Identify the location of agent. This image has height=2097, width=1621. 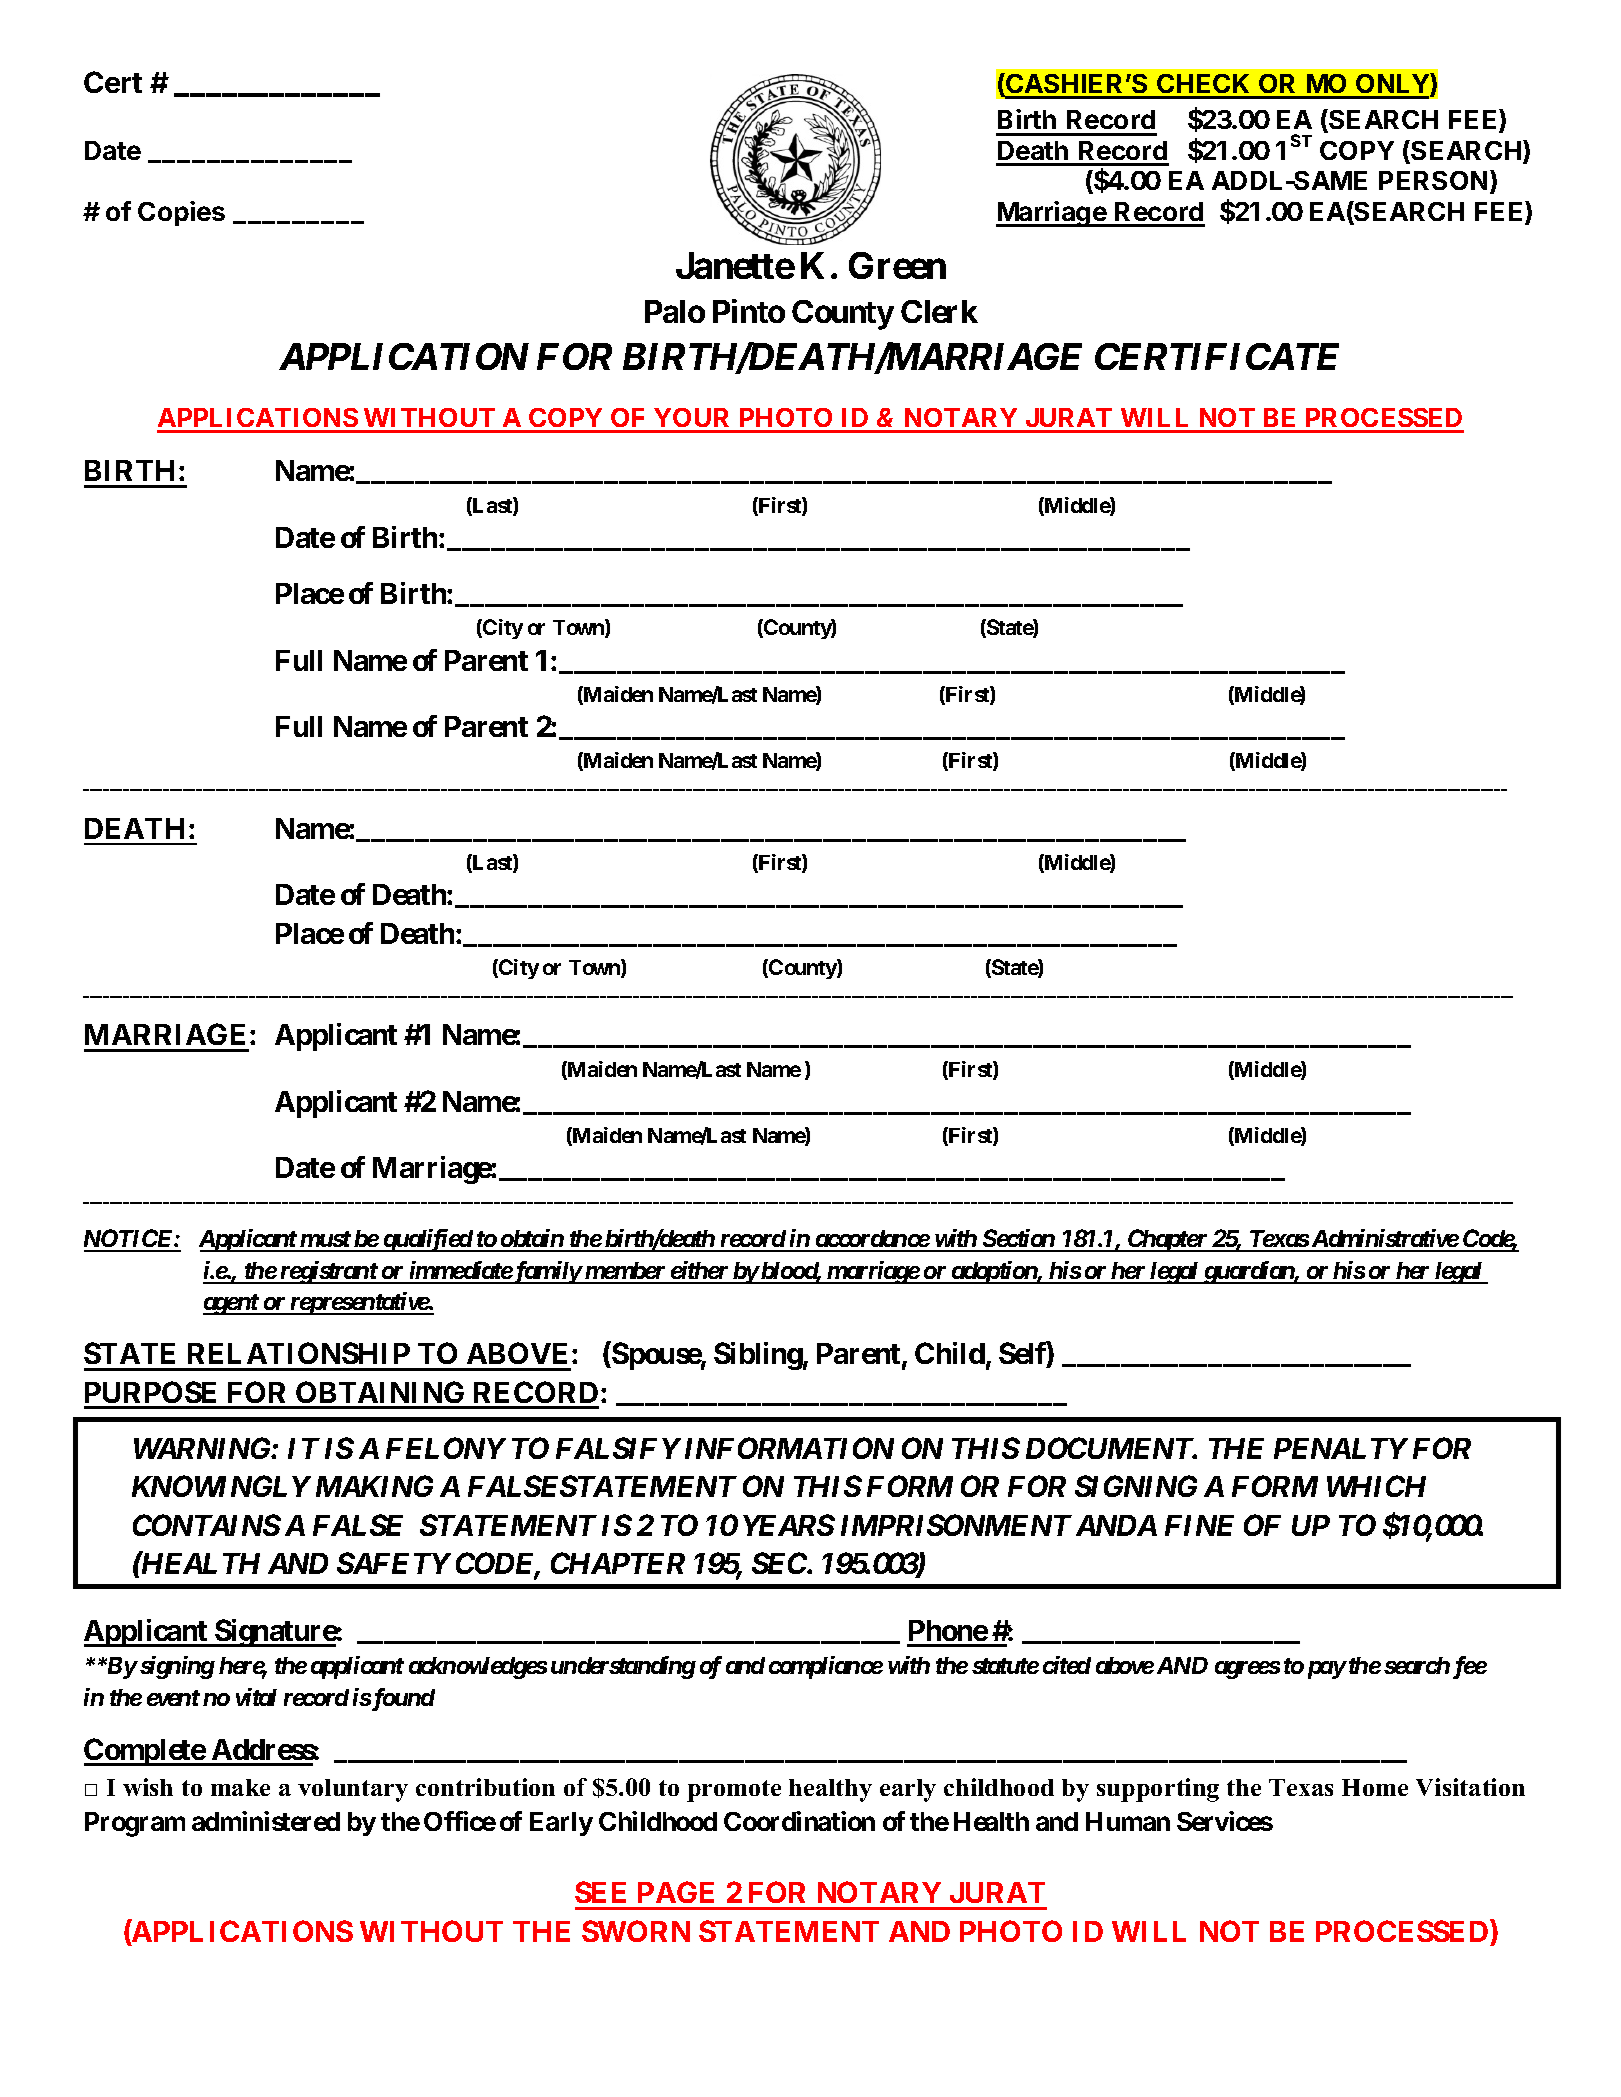
(231, 1304).
